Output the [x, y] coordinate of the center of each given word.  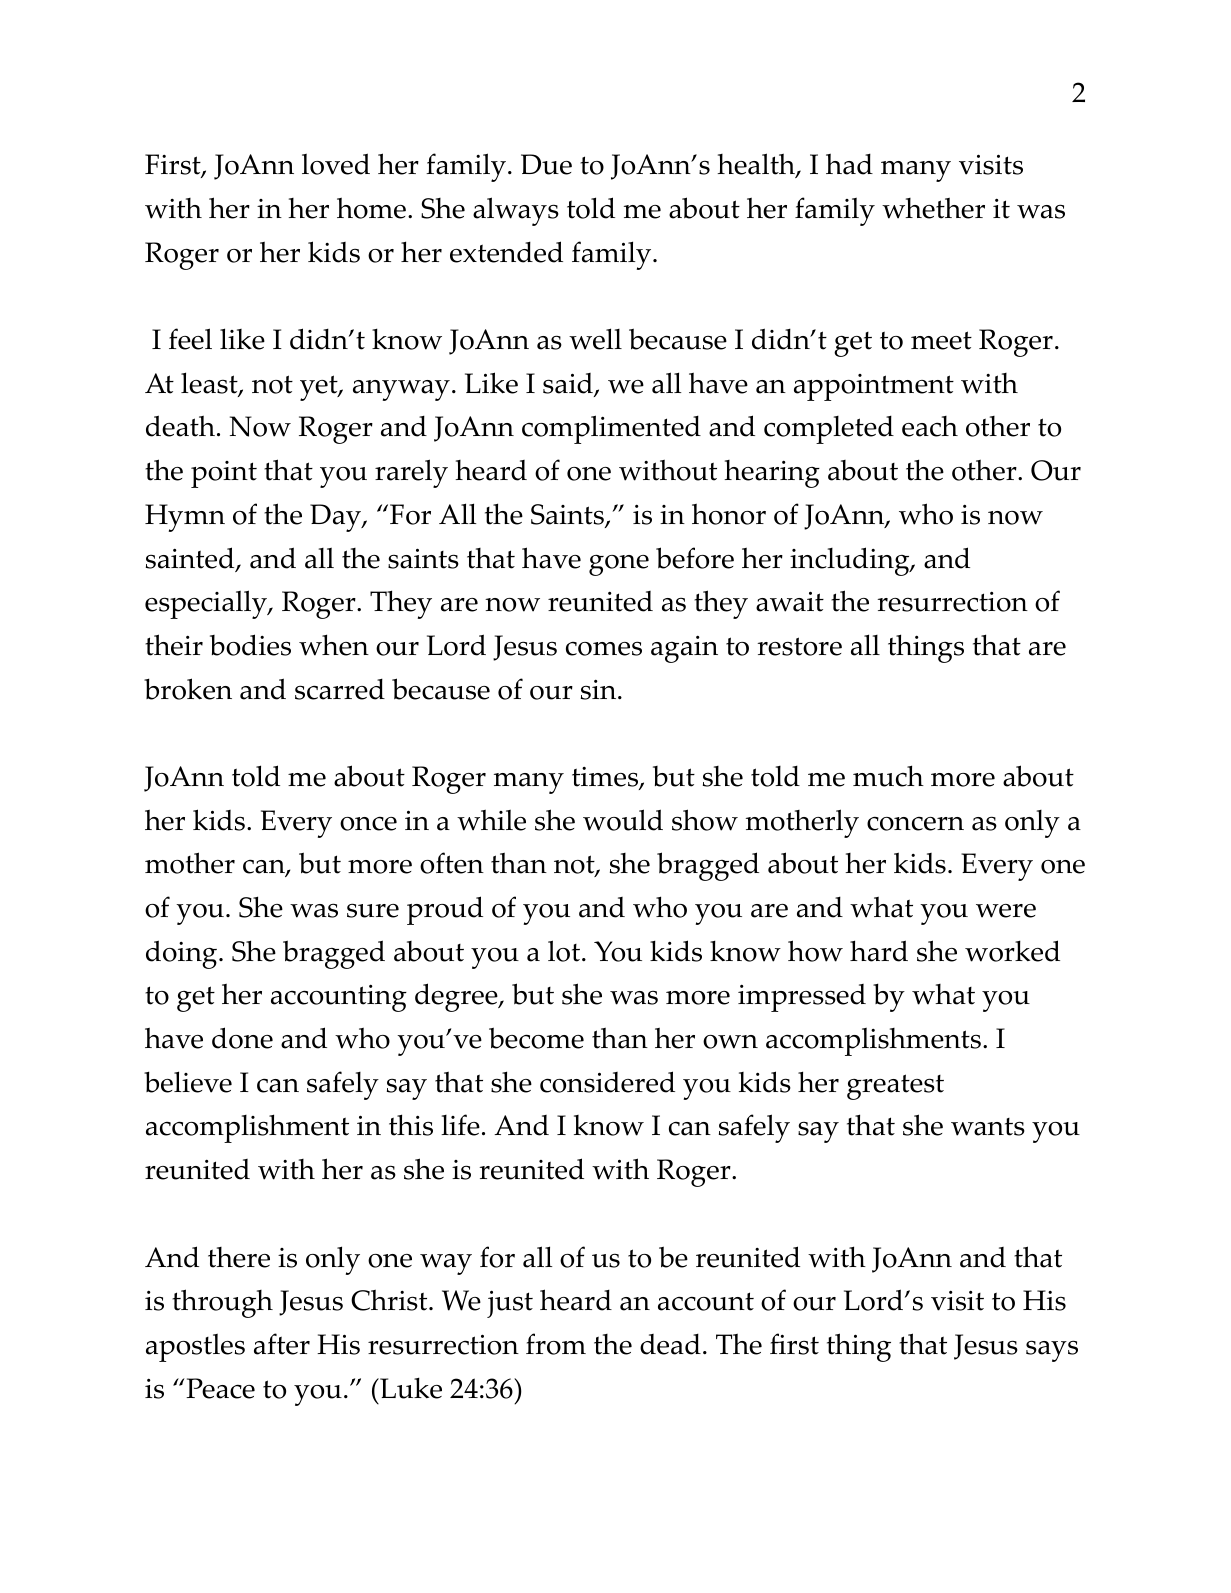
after [282, 1344]
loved [336, 164]
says [1052, 1351]
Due [546, 164]
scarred [340, 689]
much [888, 776]
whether [933, 208]
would [623, 820]
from [556, 1344]
